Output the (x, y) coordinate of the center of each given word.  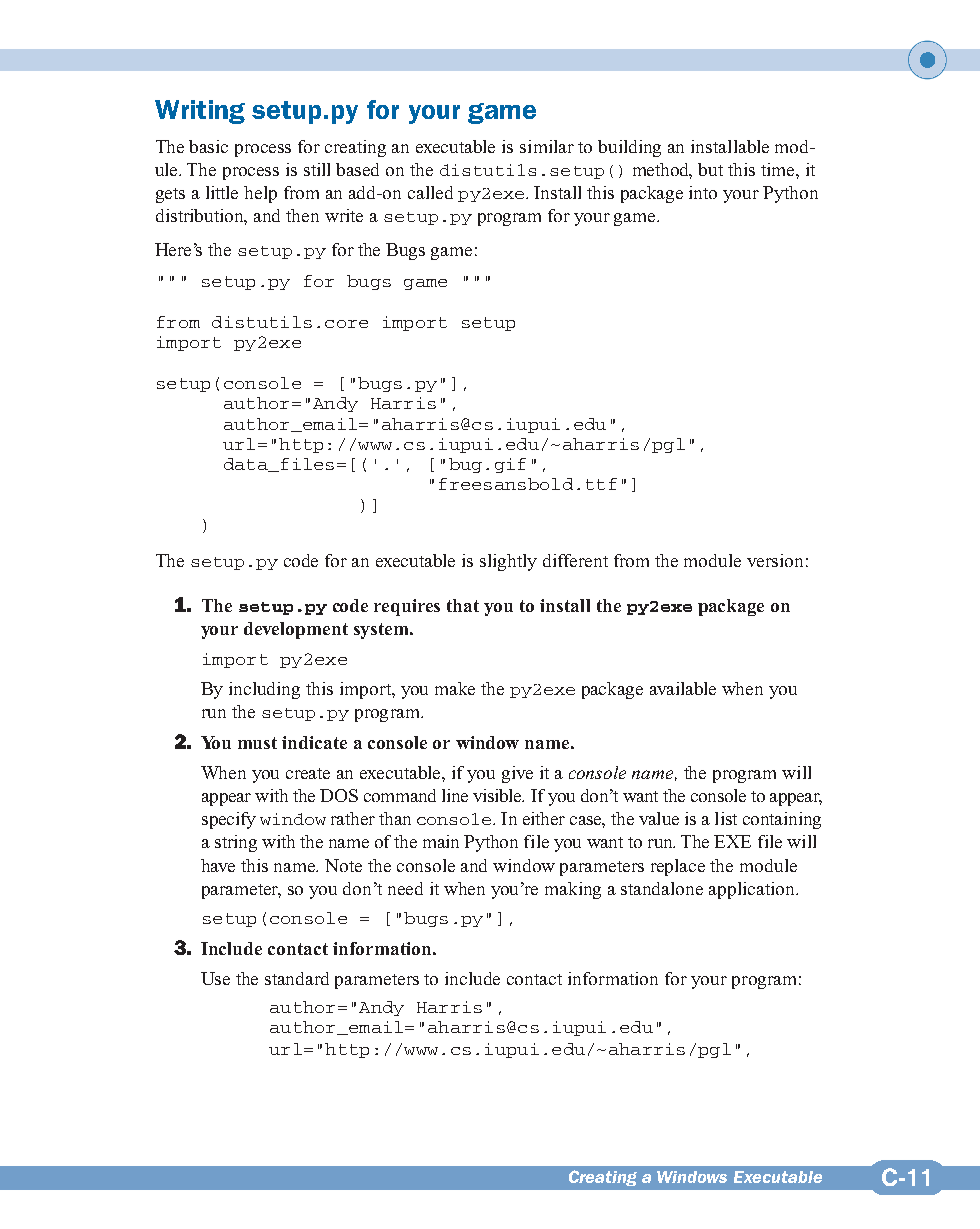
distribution (201, 217)
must (257, 743)
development (296, 630)
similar (547, 146)
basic (208, 146)
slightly (508, 562)
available (683, 688)
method (662, 171)
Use (215, 978)
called (430, 192)
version (775, 560)
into (703, 192)
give (517, 774)
